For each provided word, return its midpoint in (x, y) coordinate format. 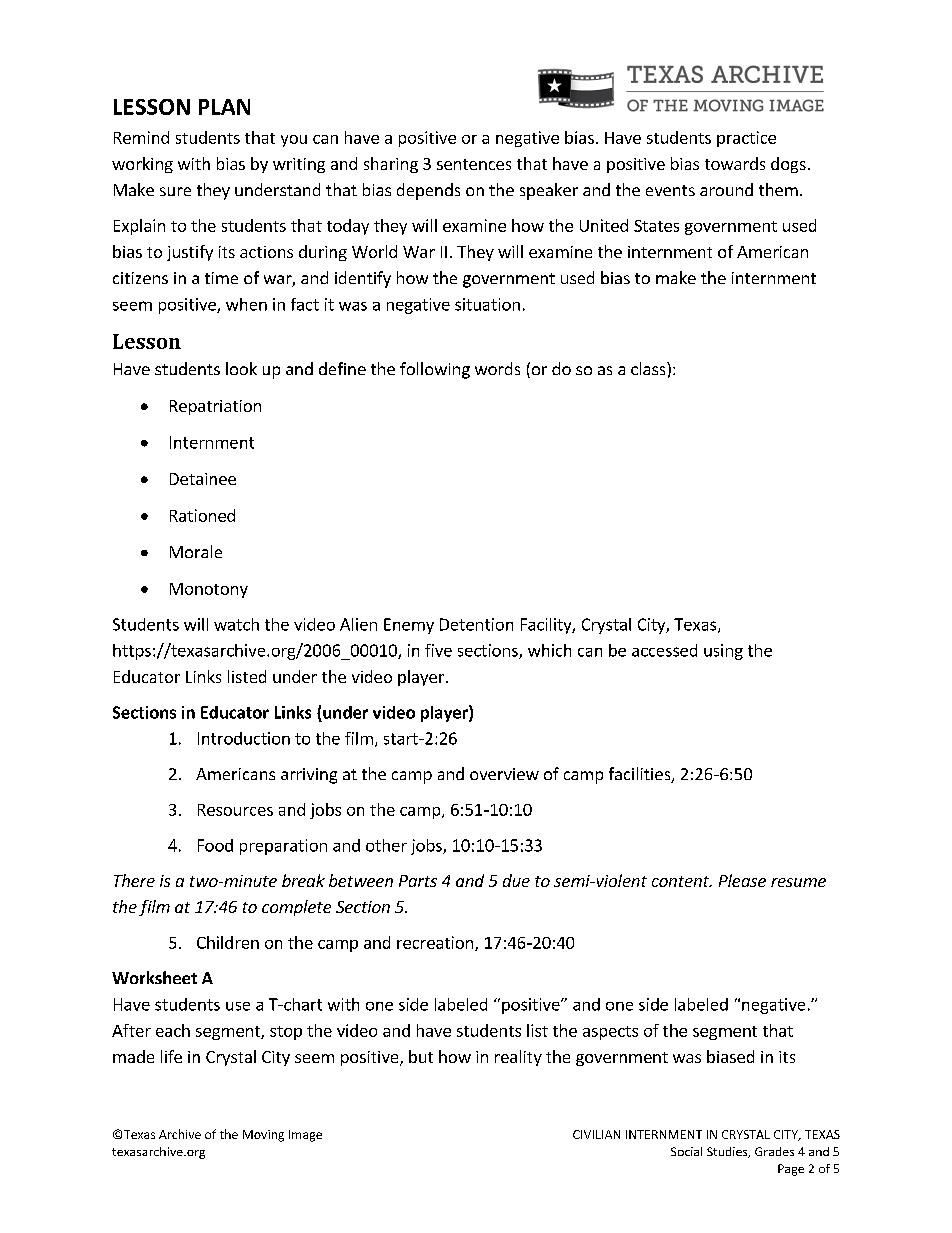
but (421, 1056)
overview (504, 774)
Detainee (203, 479)
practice (746, 139)
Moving (263, 1136)
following (435, 370)
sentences (474, 164)
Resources (235, 810)
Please (742, 880)
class (649, 368)
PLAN (224, 107)
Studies (728, 1152)
